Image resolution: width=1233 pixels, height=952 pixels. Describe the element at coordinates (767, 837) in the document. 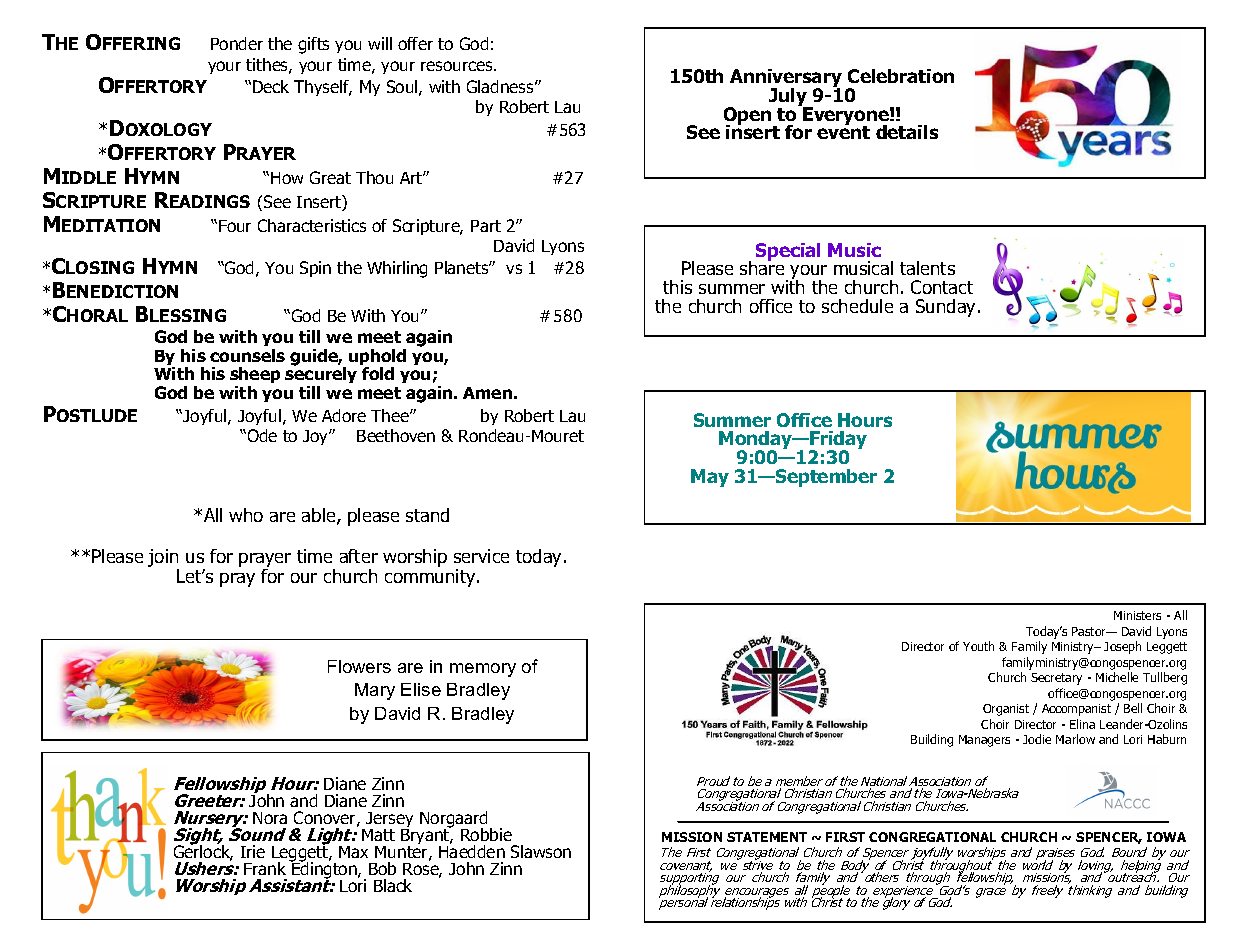

I see `STATEMENT` at that location.
